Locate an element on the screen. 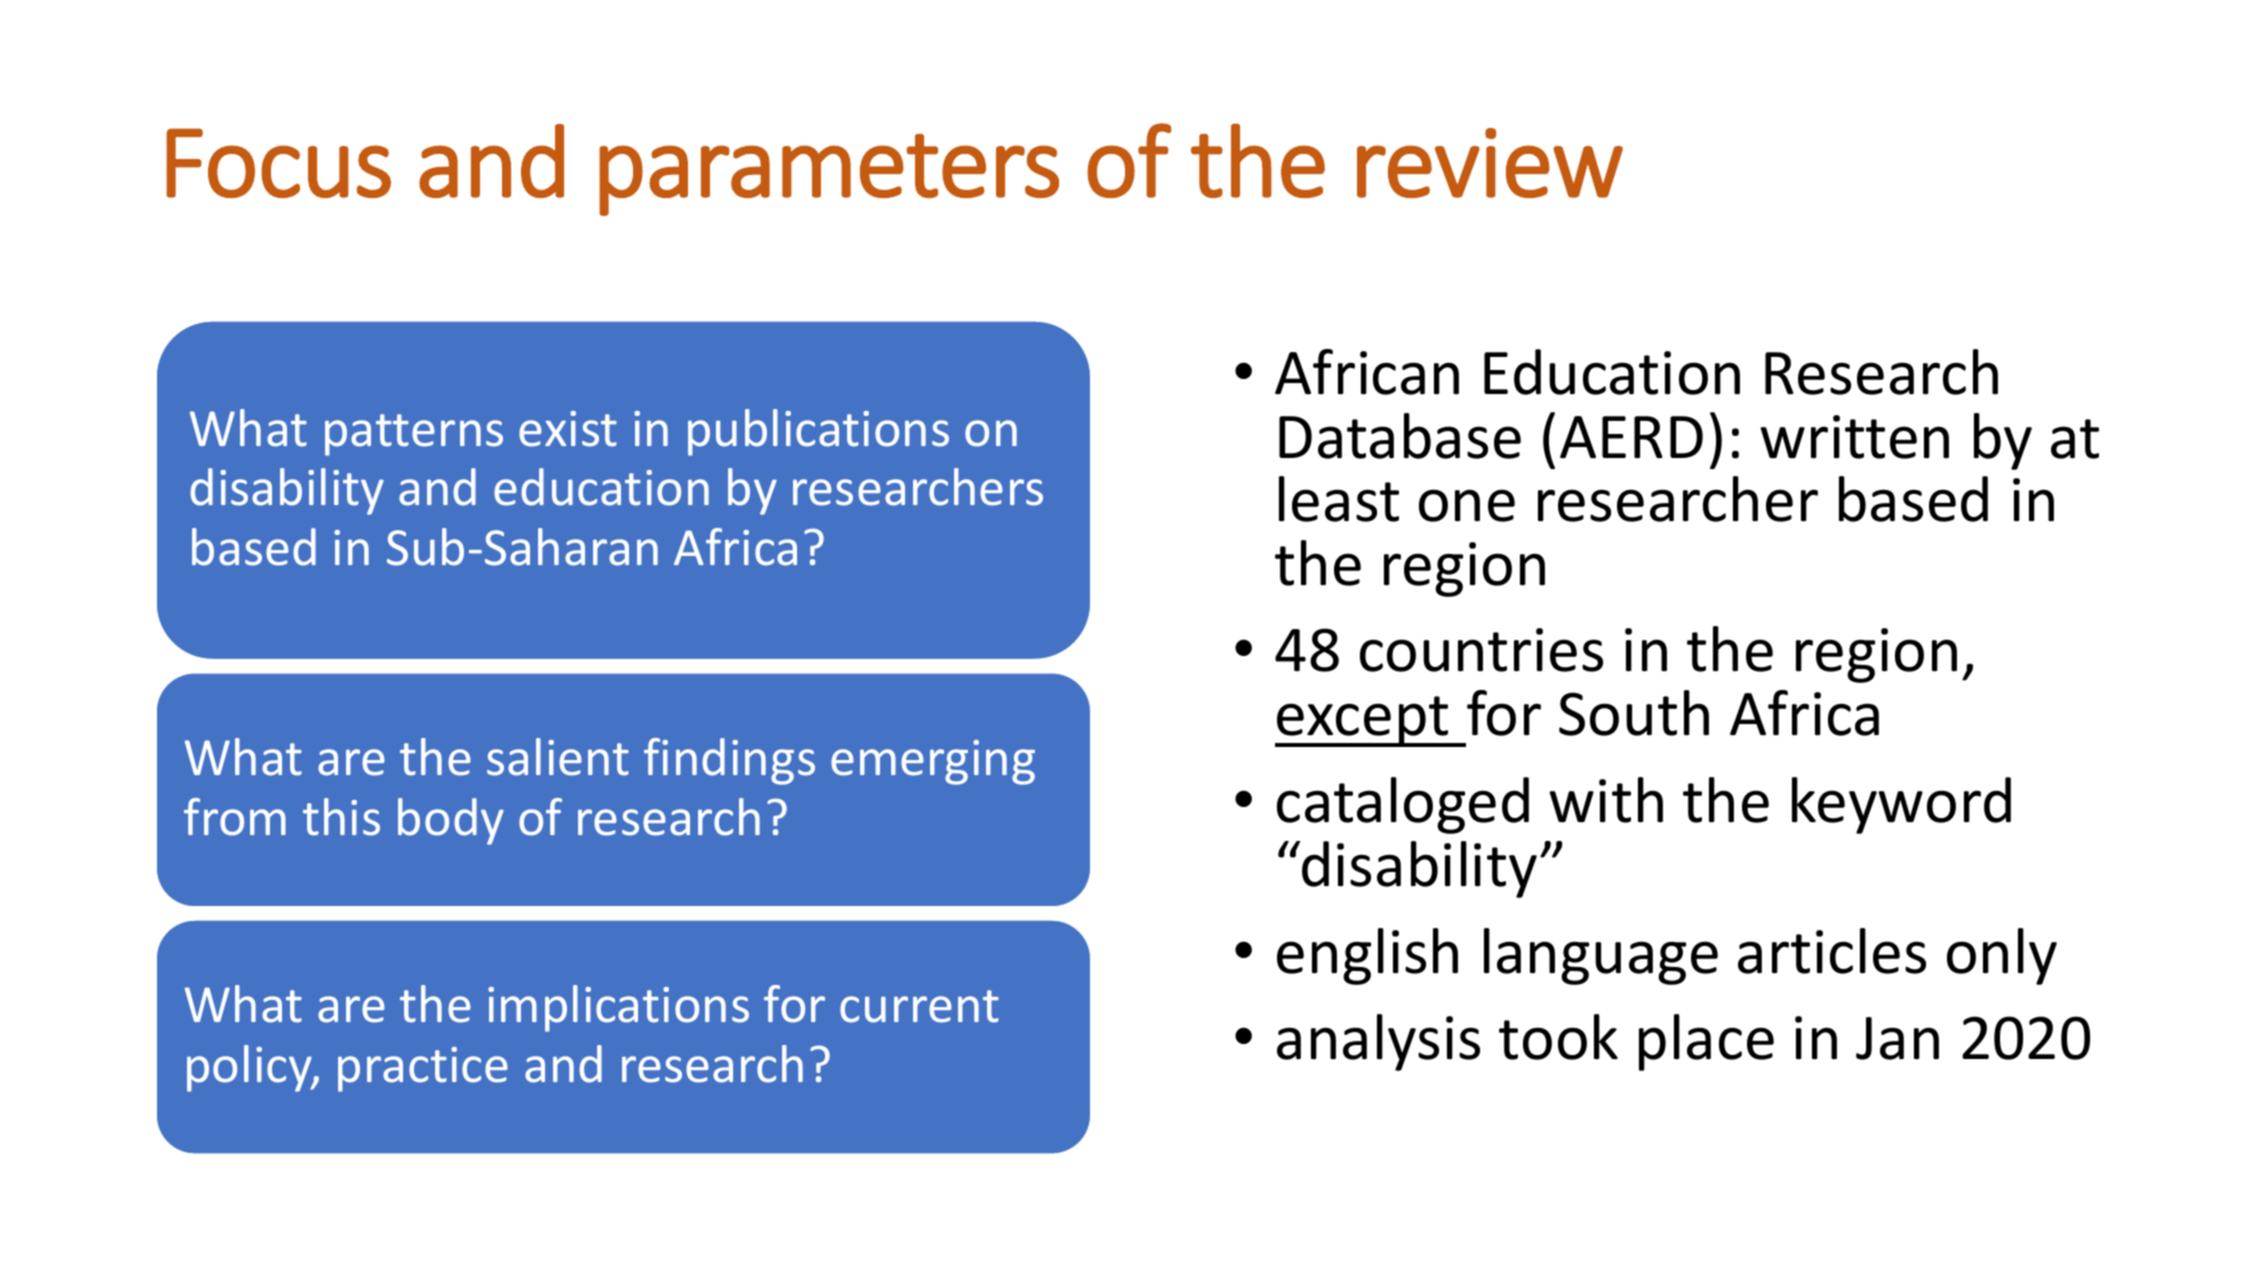 The height and width of the screenshot is (1274, 2264). one is located at coordinates (1467, 505).
